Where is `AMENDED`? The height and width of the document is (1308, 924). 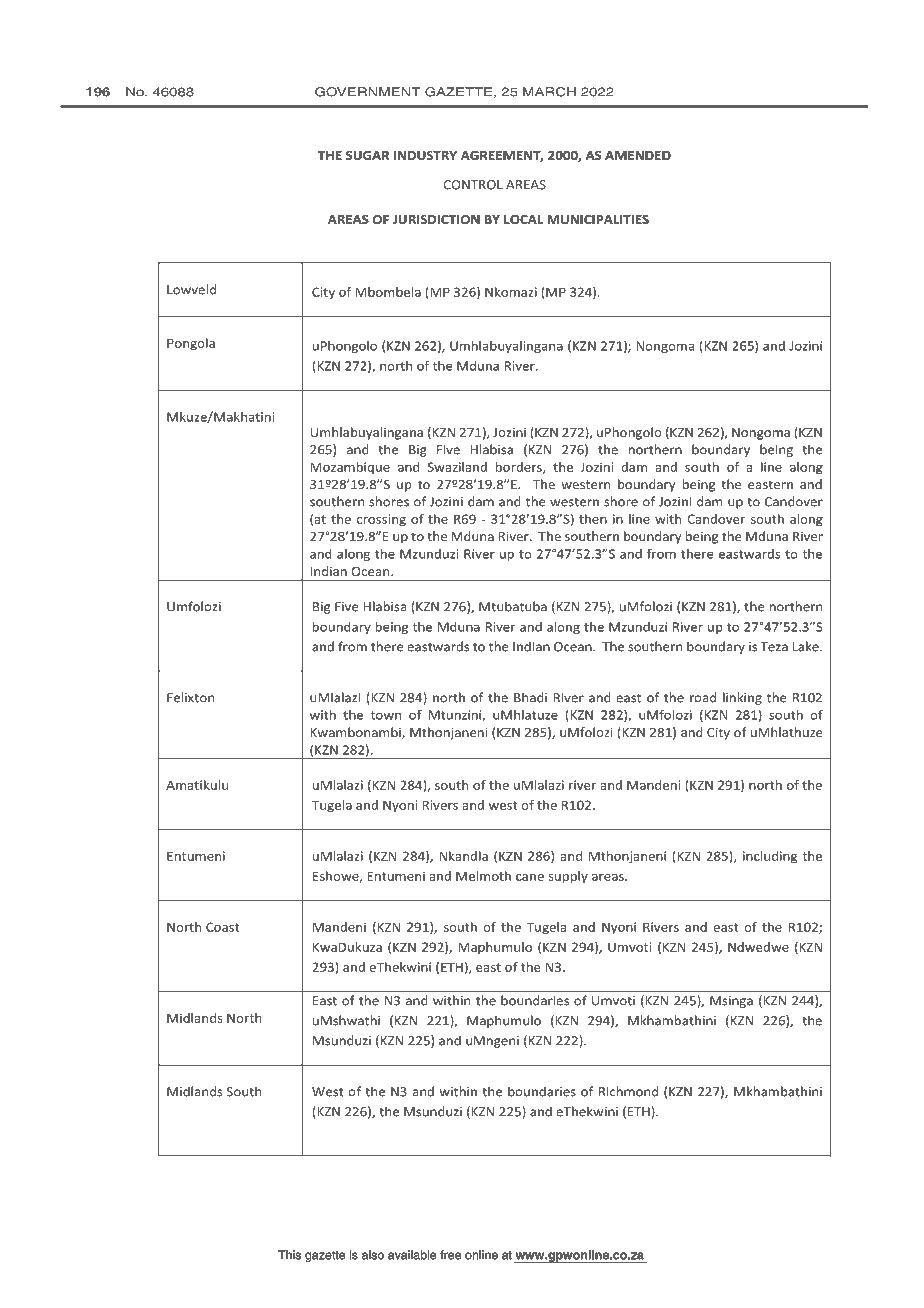
AMENDED is located at coordinates (638, 155).
